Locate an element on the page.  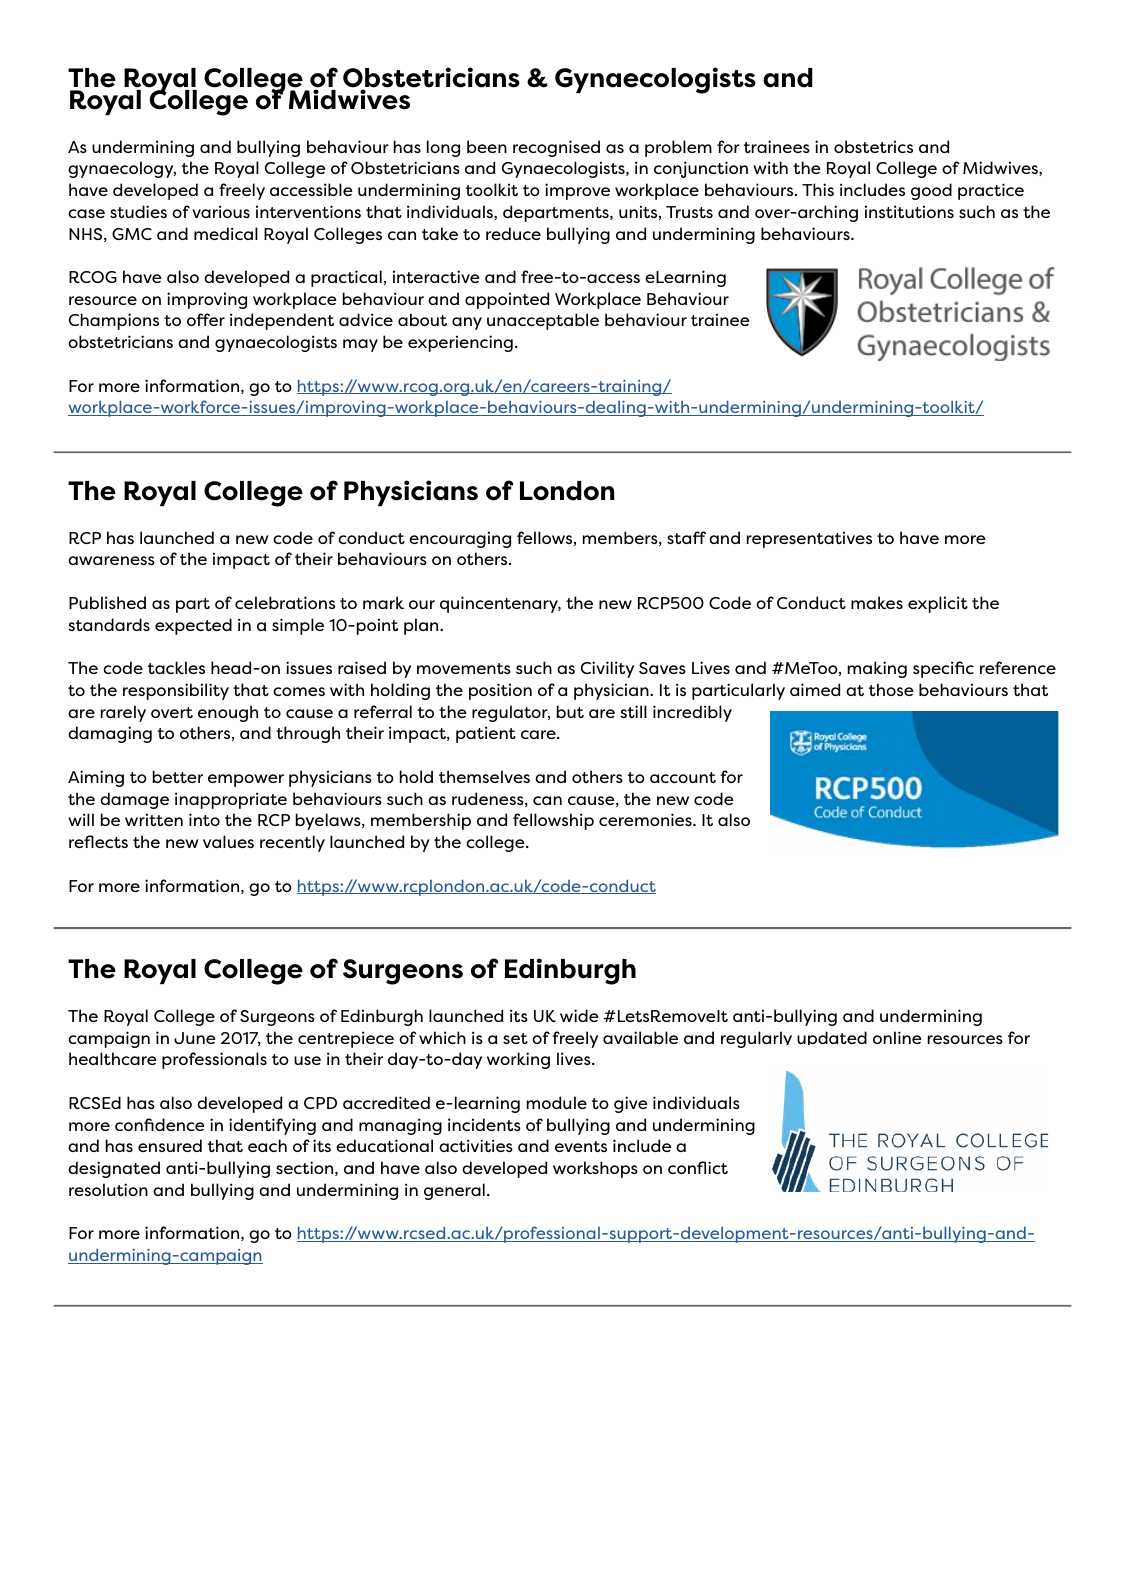
tackles is located at coordinates (176, 667).
